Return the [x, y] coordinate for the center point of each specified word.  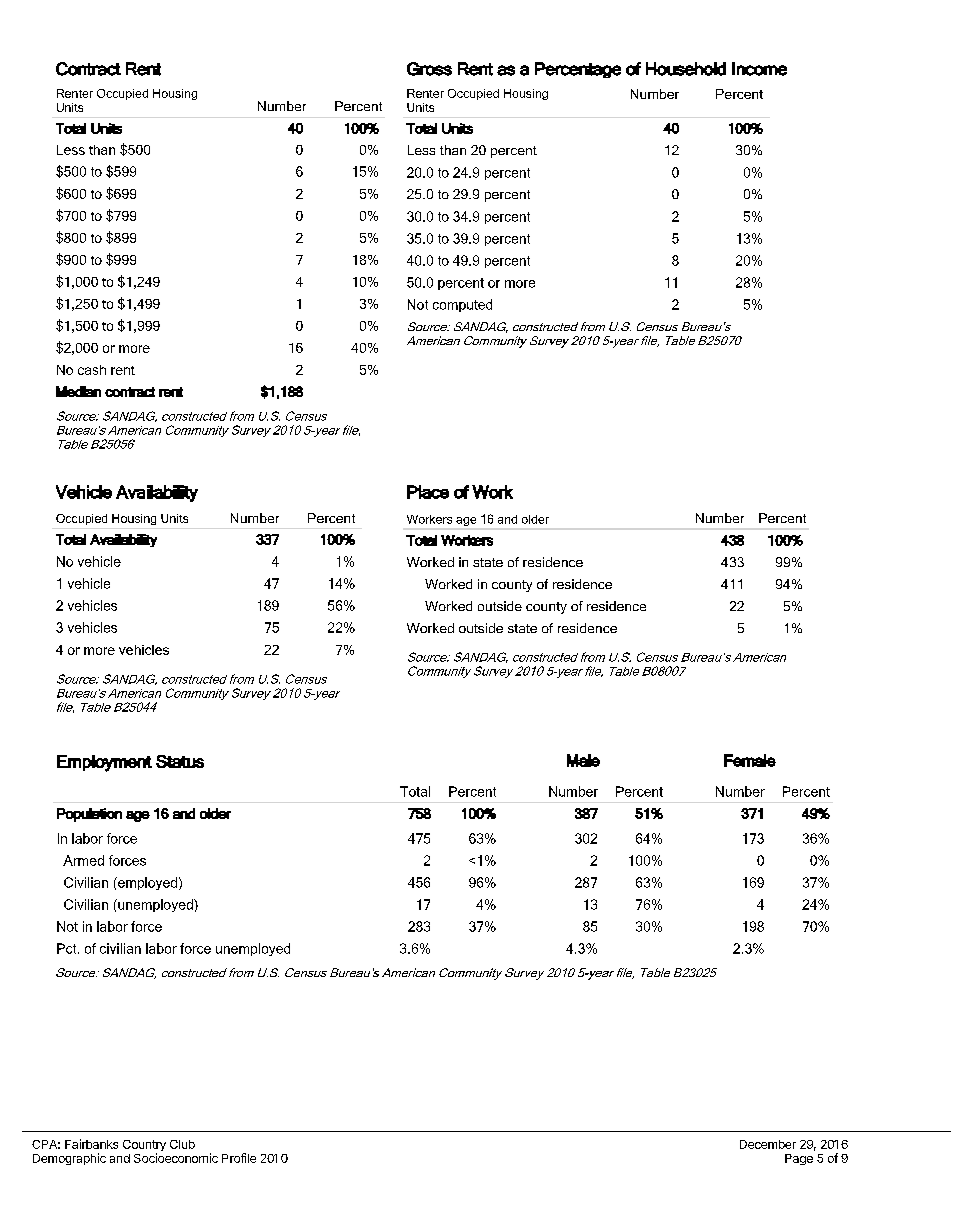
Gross [429, 69]
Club [182, 1144]
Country [144, 1147]
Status [180, 761]
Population [89, 815]
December [768, 1144]
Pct [68, 948]
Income [759, 69]
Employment [104, 763]
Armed [83, 860]
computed [462, 305]
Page [799, 1159]
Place [428, 492]
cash [92, 370]
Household [686, 69]
